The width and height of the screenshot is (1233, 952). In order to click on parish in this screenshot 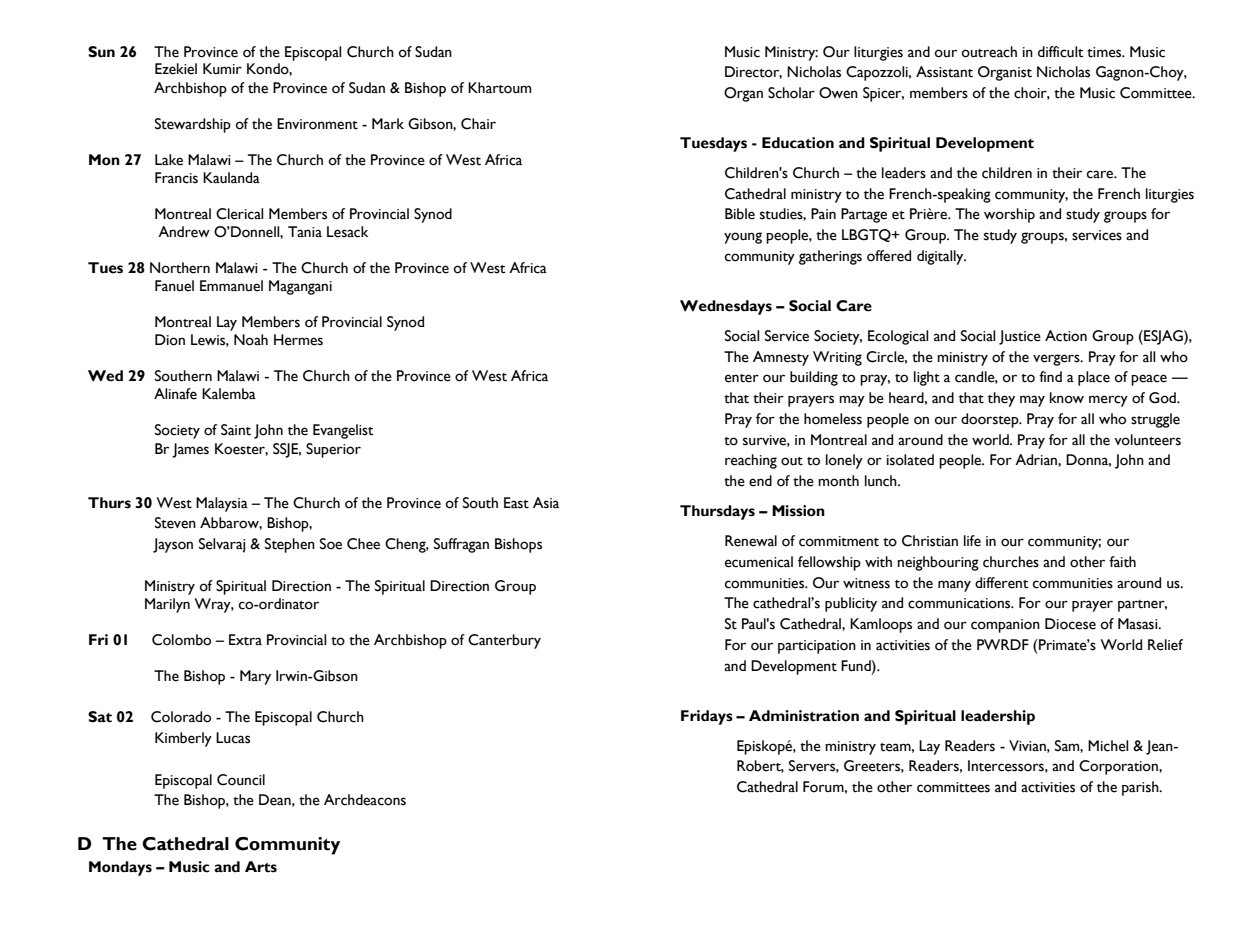, I will do `click(1141, 788)`.
